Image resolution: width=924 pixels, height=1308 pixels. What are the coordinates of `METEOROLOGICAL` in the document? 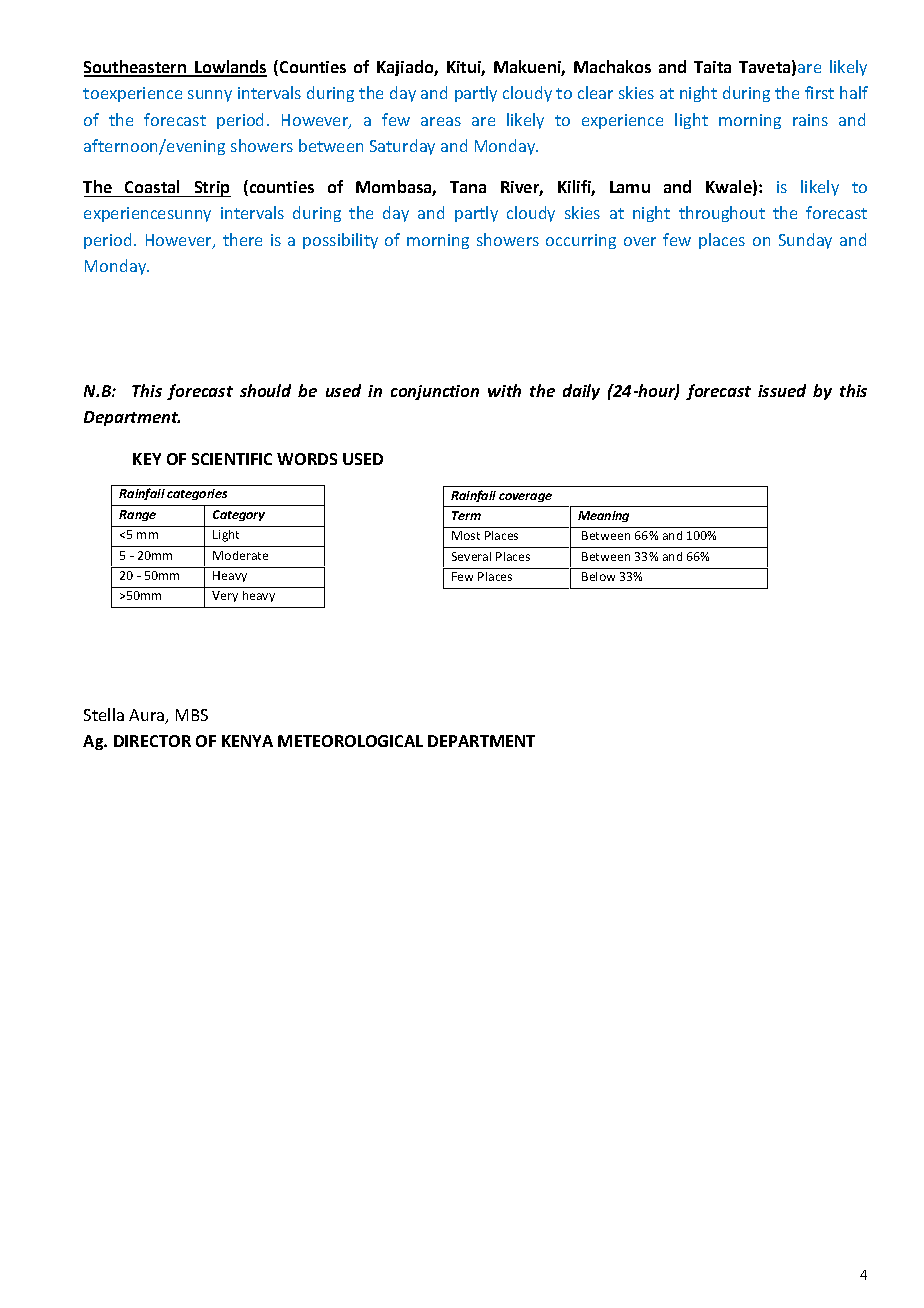 It's located at (350, 741).
